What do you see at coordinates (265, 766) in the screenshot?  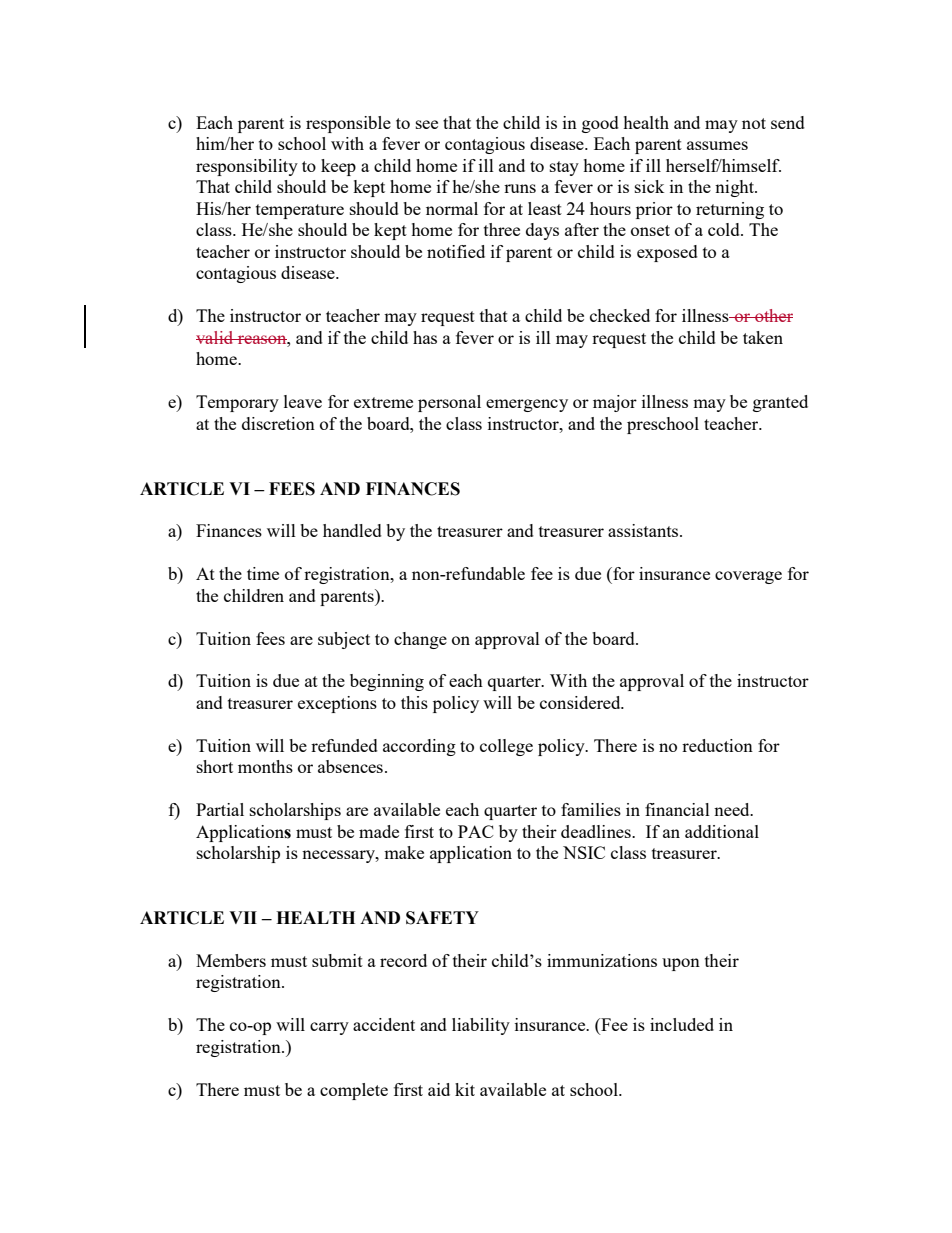 I see `months` at bounding box center [265, 766].
